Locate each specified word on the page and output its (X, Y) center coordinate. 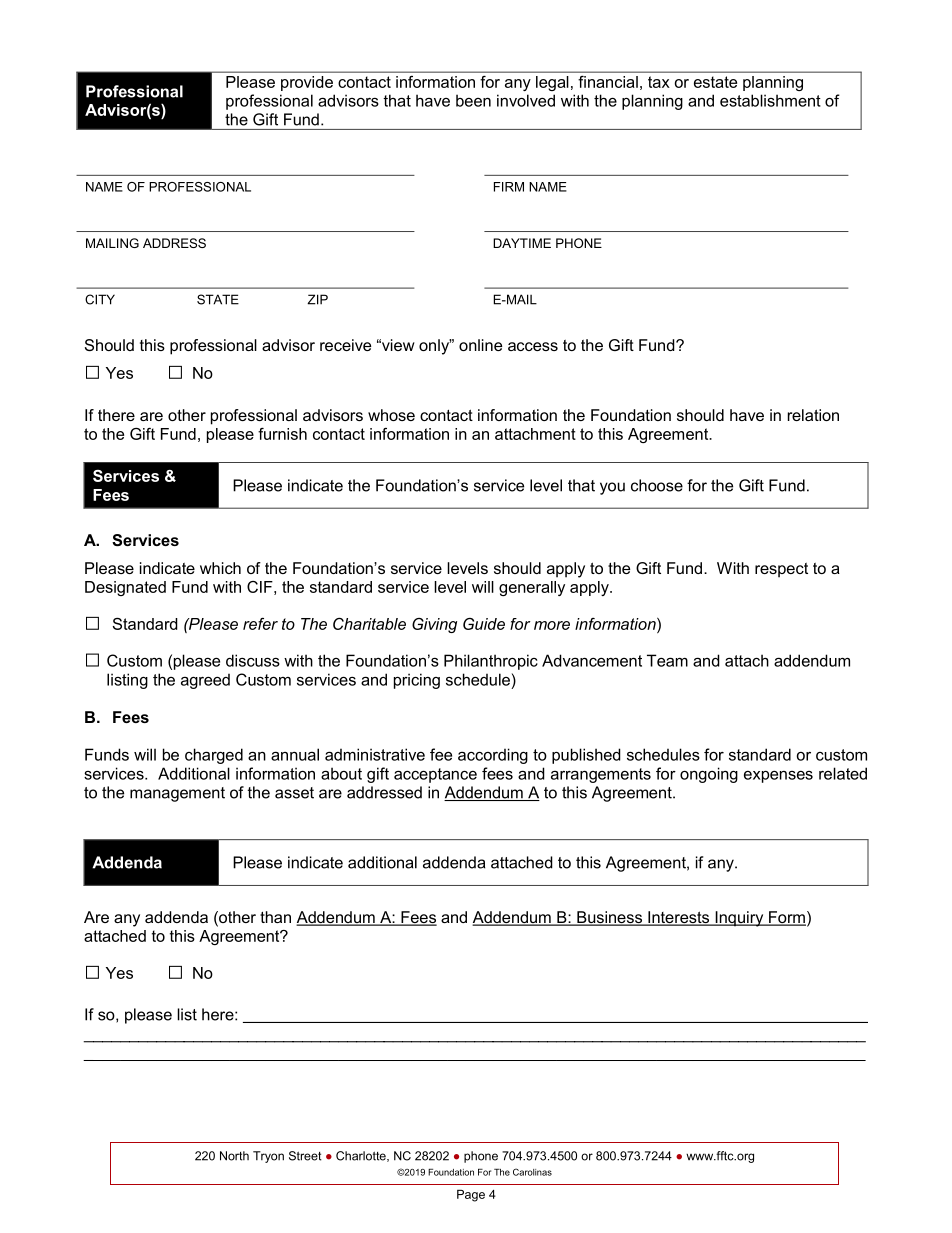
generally (532, 588)
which (220, 568)
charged (214, 756)
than (275, 917)
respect (781, 570)
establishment (770, 100)
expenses (778, 776)
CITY (100, 299)
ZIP (317, 299)
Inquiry (739, 919)
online (480, 345)
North (234, 1156)
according (493, 756)
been (473, 100)
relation (813, 415)
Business (610, 918)
